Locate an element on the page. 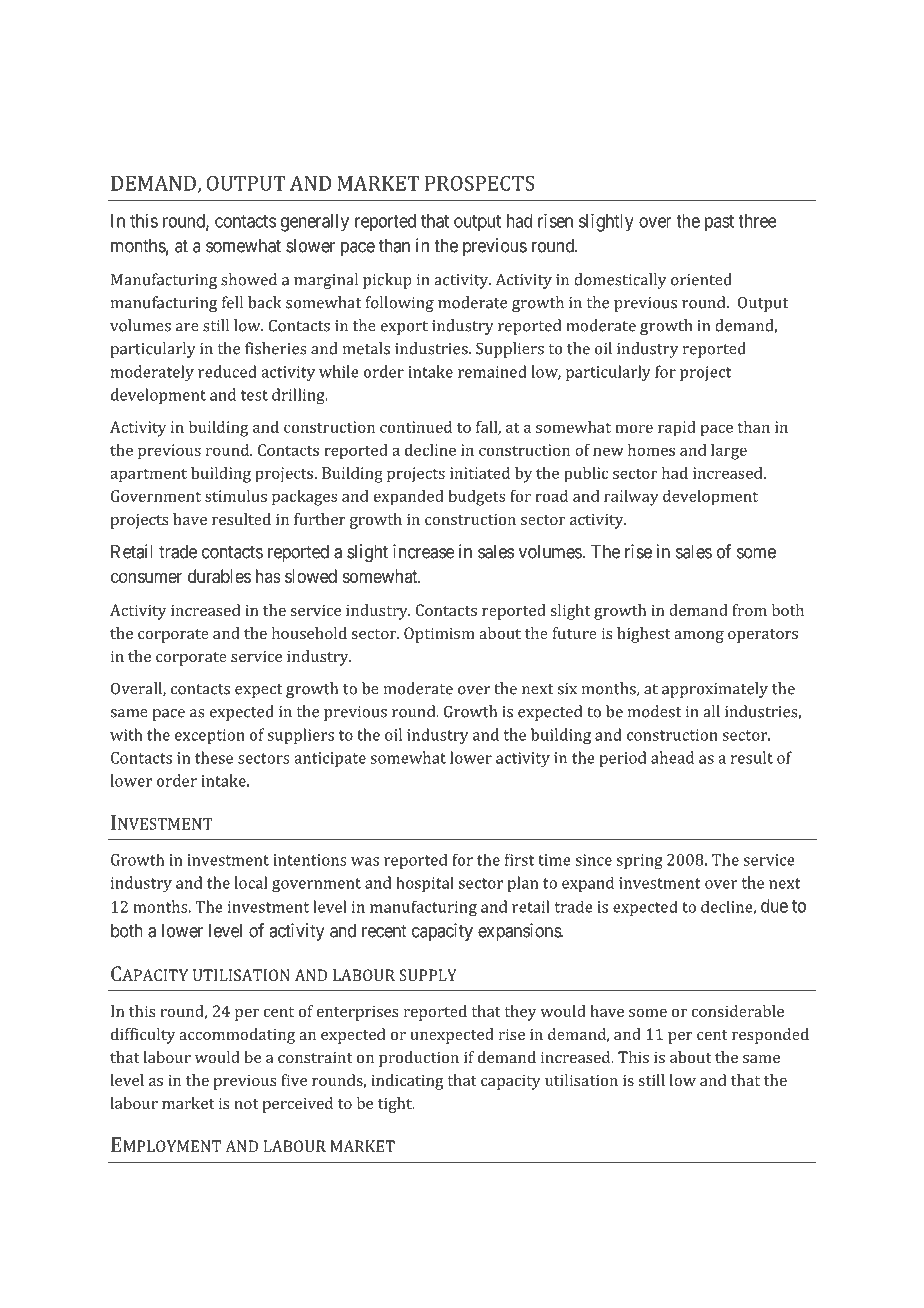 Image resolution: width=924 pixels, height=1308 pixels. showed is located at coordinates (249, 279).
